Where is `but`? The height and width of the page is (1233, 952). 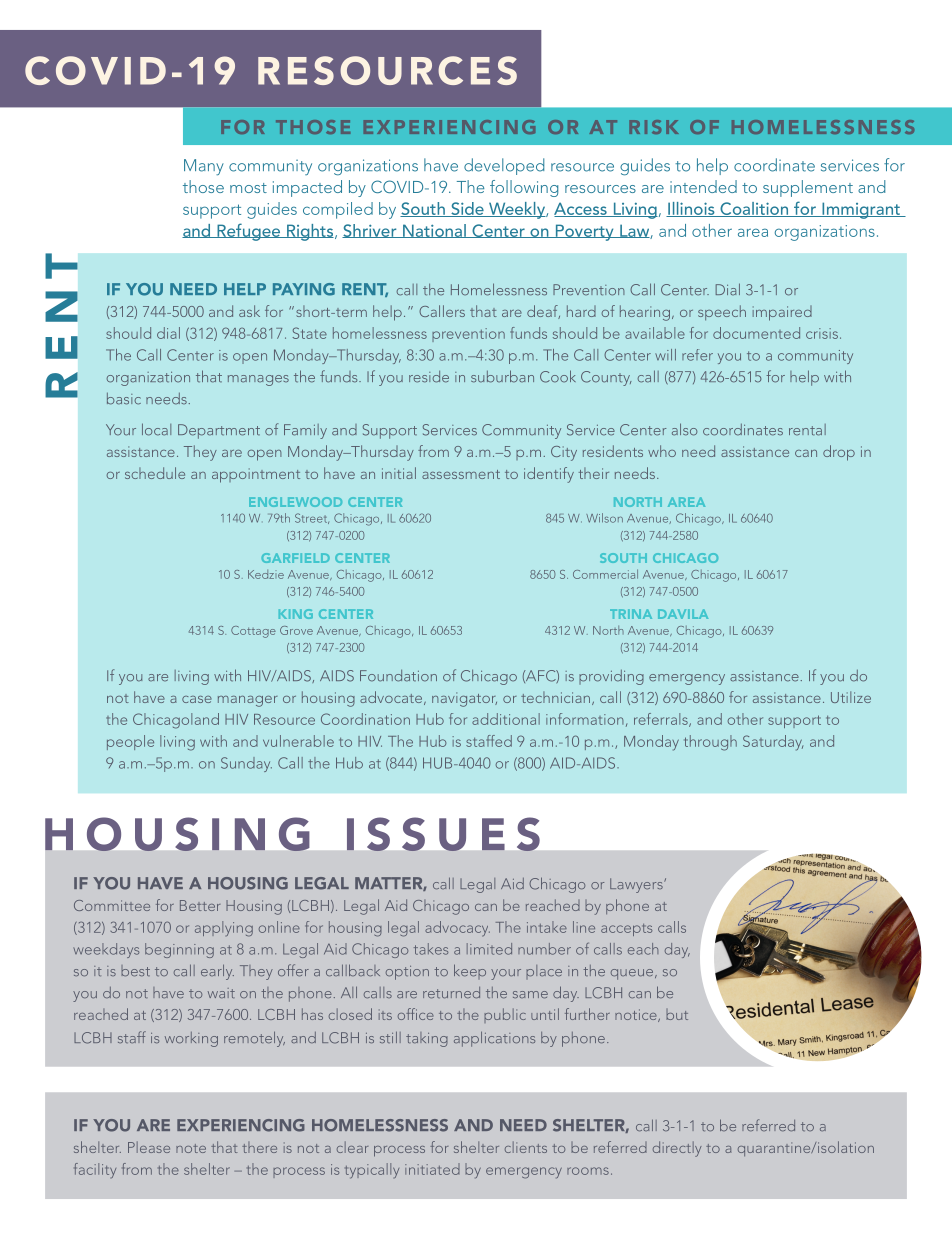
but is located at coordinates (677, 1014).
